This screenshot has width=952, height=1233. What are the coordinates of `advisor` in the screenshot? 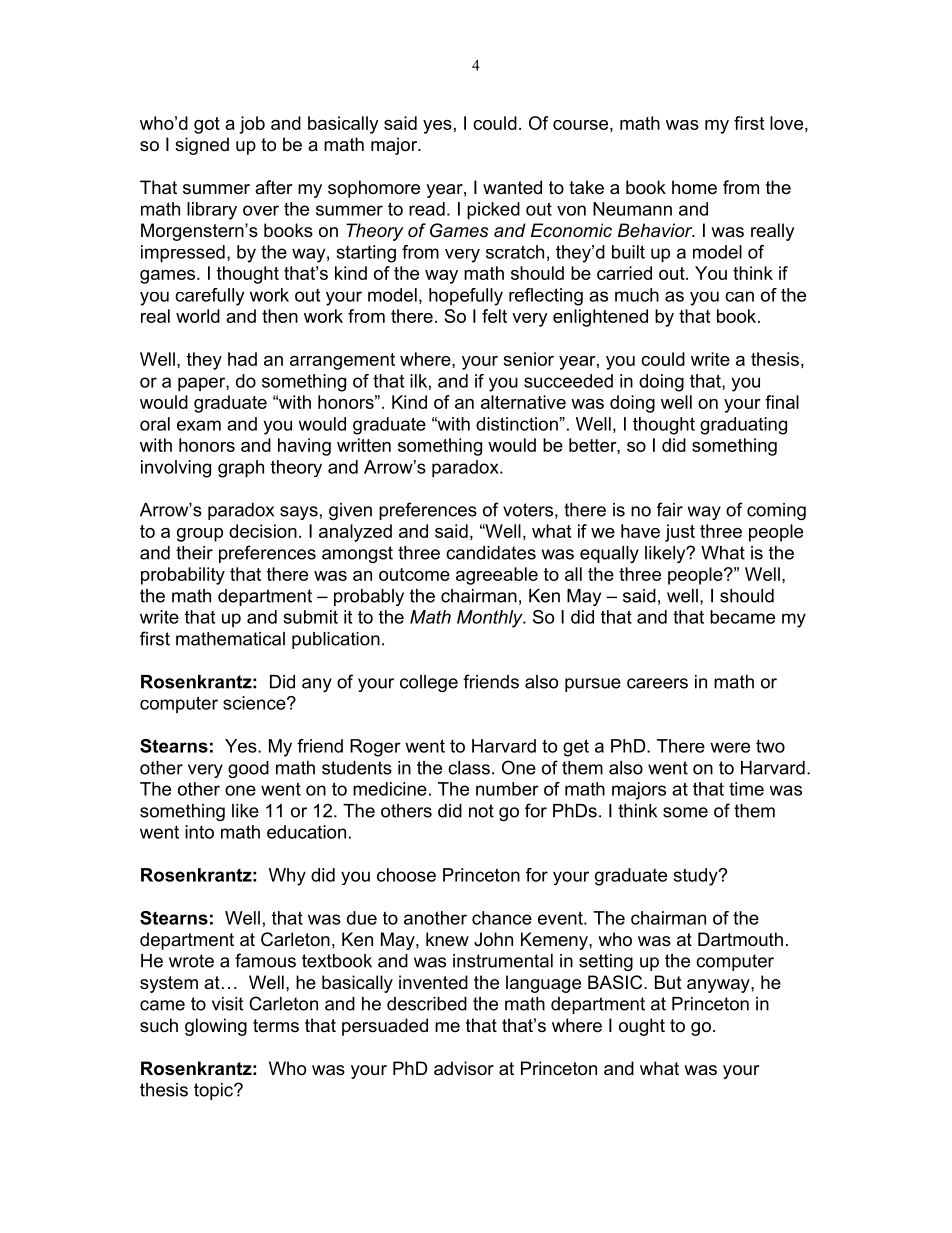 It's located at (464, 1068).
